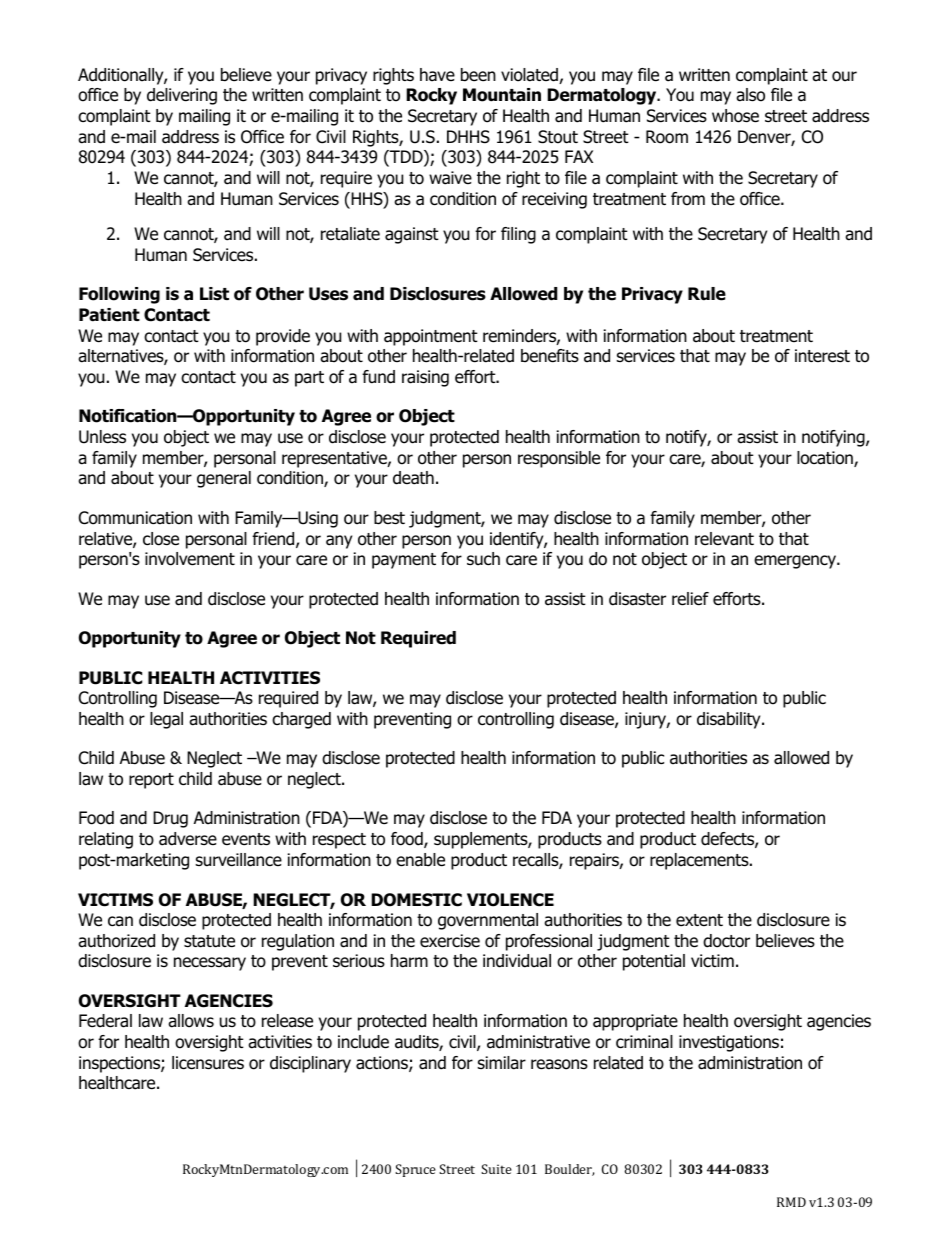 Image resolution: width=952 pixels, height=1233 pixels. Describe the element at coordinates (431, 337) in the screenshot. I see `appointment` at that location.
